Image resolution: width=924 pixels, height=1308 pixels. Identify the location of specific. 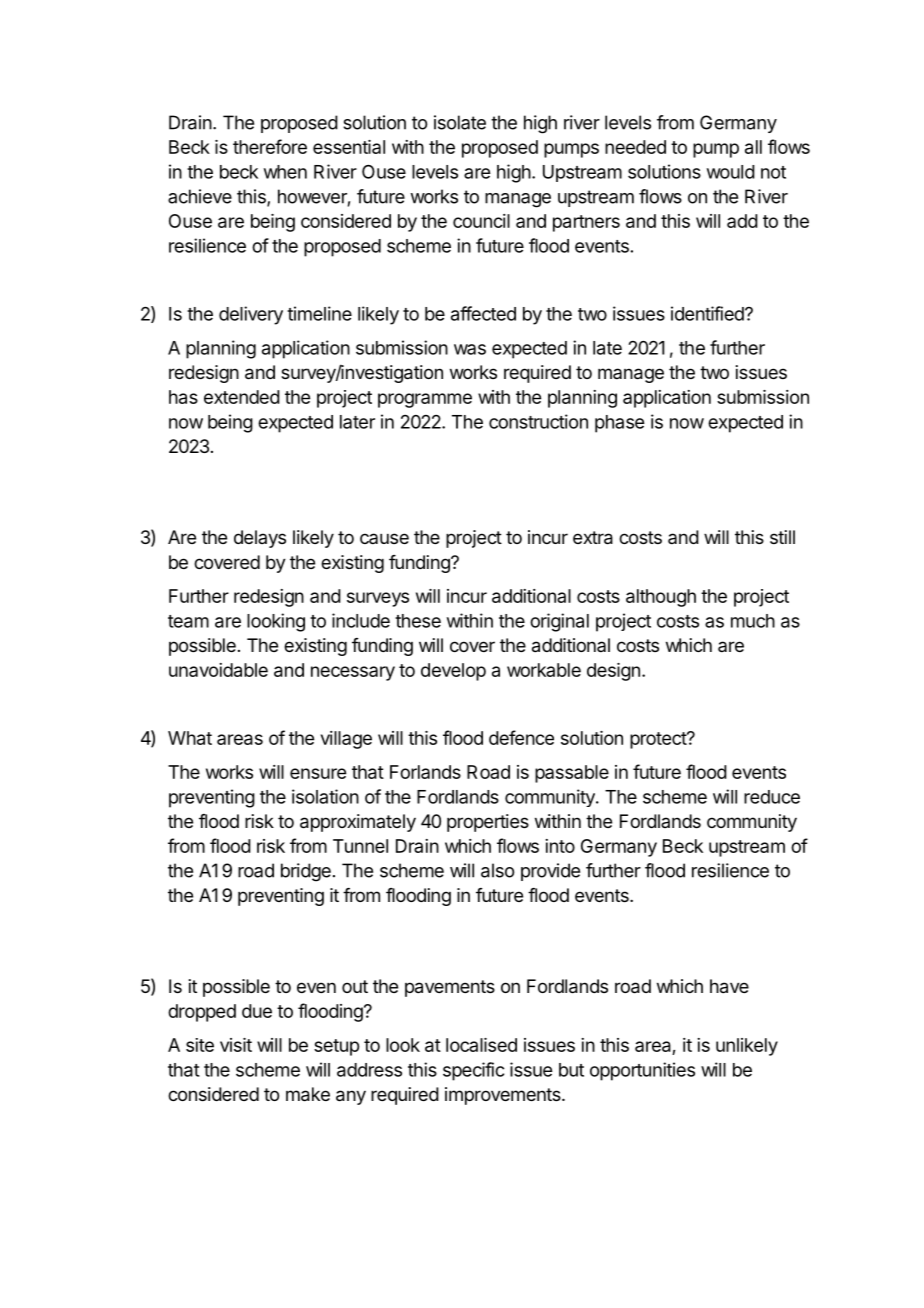
(473, 1071).
